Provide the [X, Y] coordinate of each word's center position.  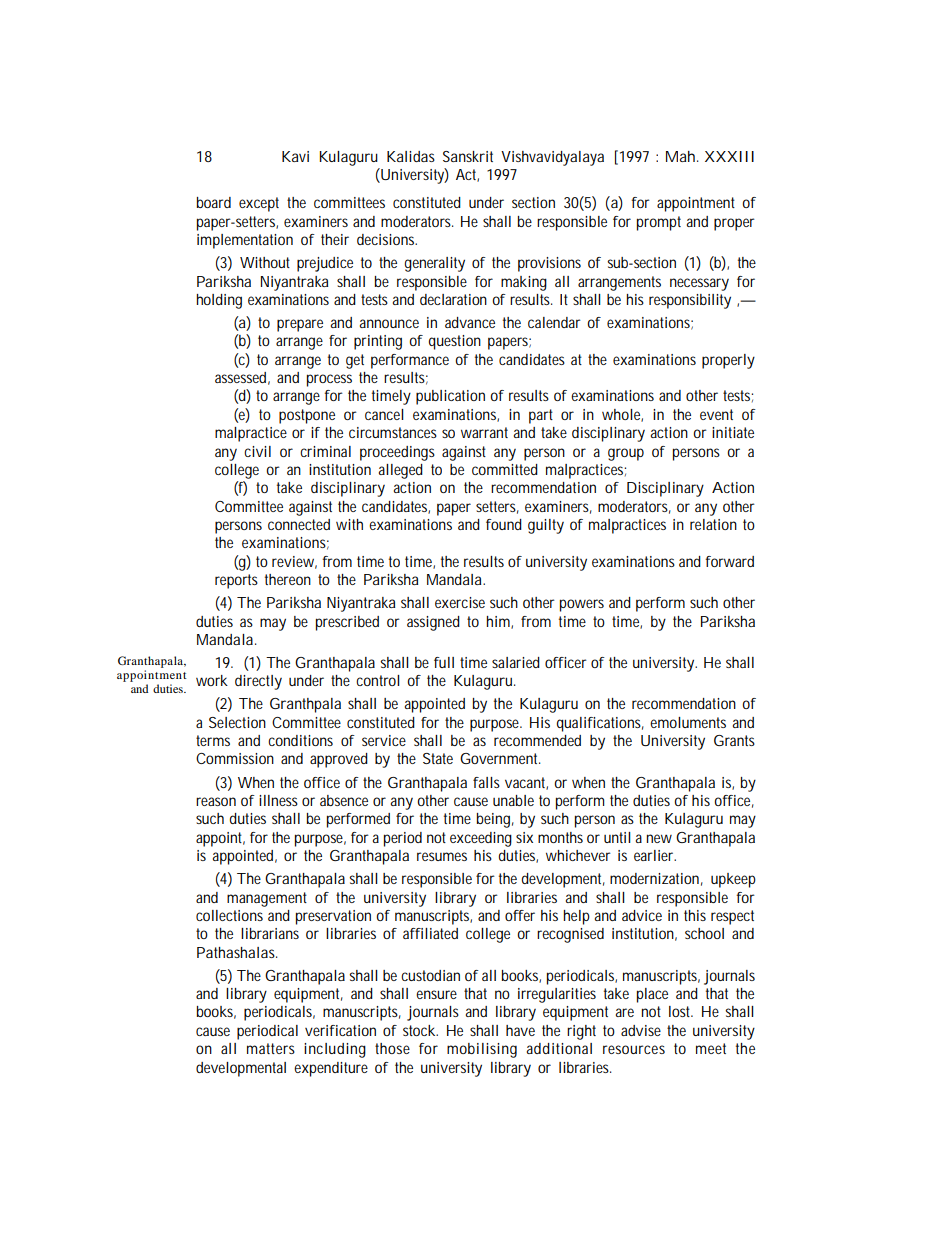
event [716, 414]
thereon [288, 579]
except [259, 204]
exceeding [481, 839]
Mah [682, 156]
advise [641, 1030]
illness [278, 800]
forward [729, 561]
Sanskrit [468, 156]
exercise [460, 602]
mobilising [482, 1050]
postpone [307, 416]
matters [271, 1048]
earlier [655, 855]
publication [450, 397]
